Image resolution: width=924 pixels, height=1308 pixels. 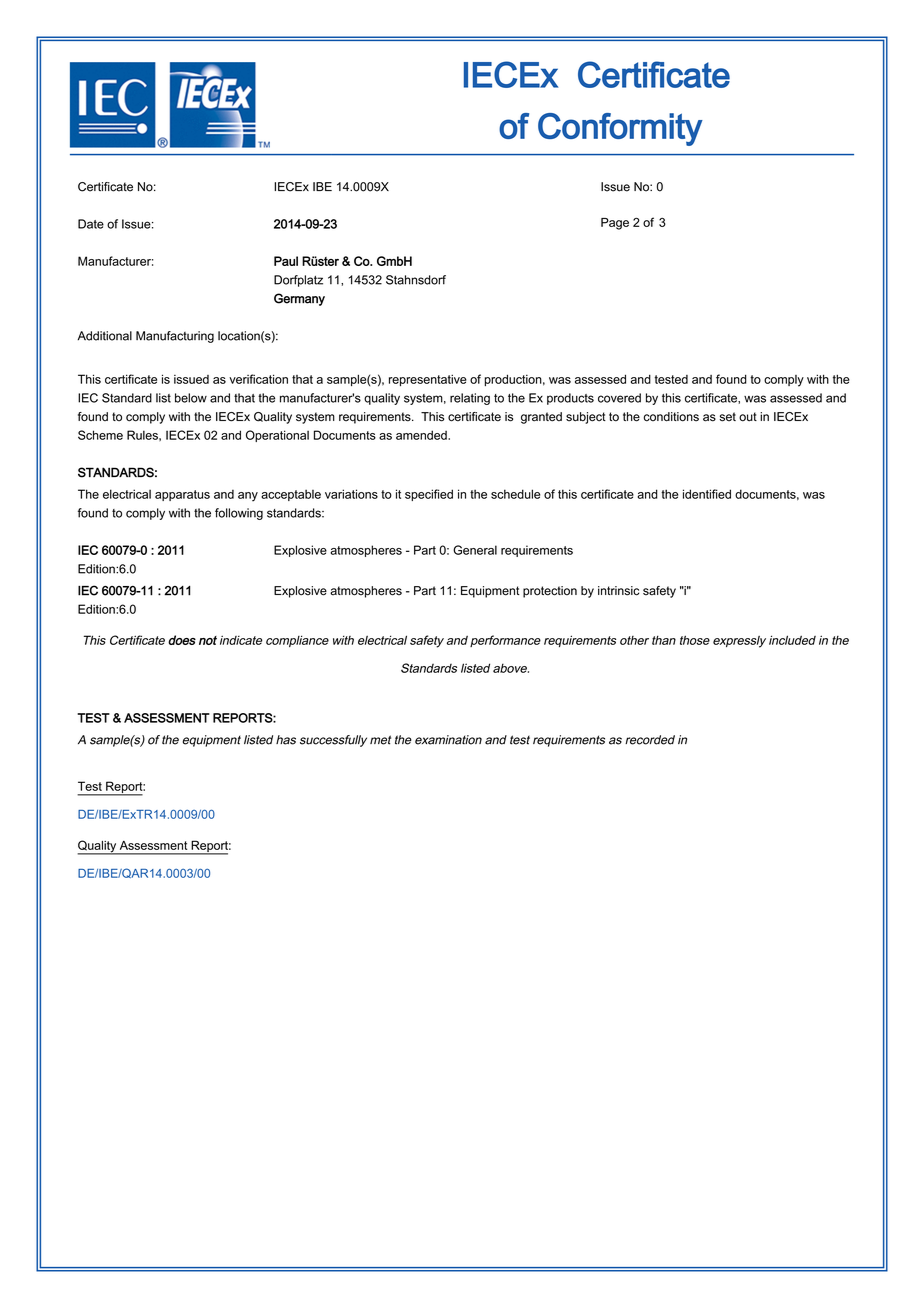 What do you see at coordinates (620, 129) in the screenshot?
I see `Conformity` at bounding box center [620, 129].
